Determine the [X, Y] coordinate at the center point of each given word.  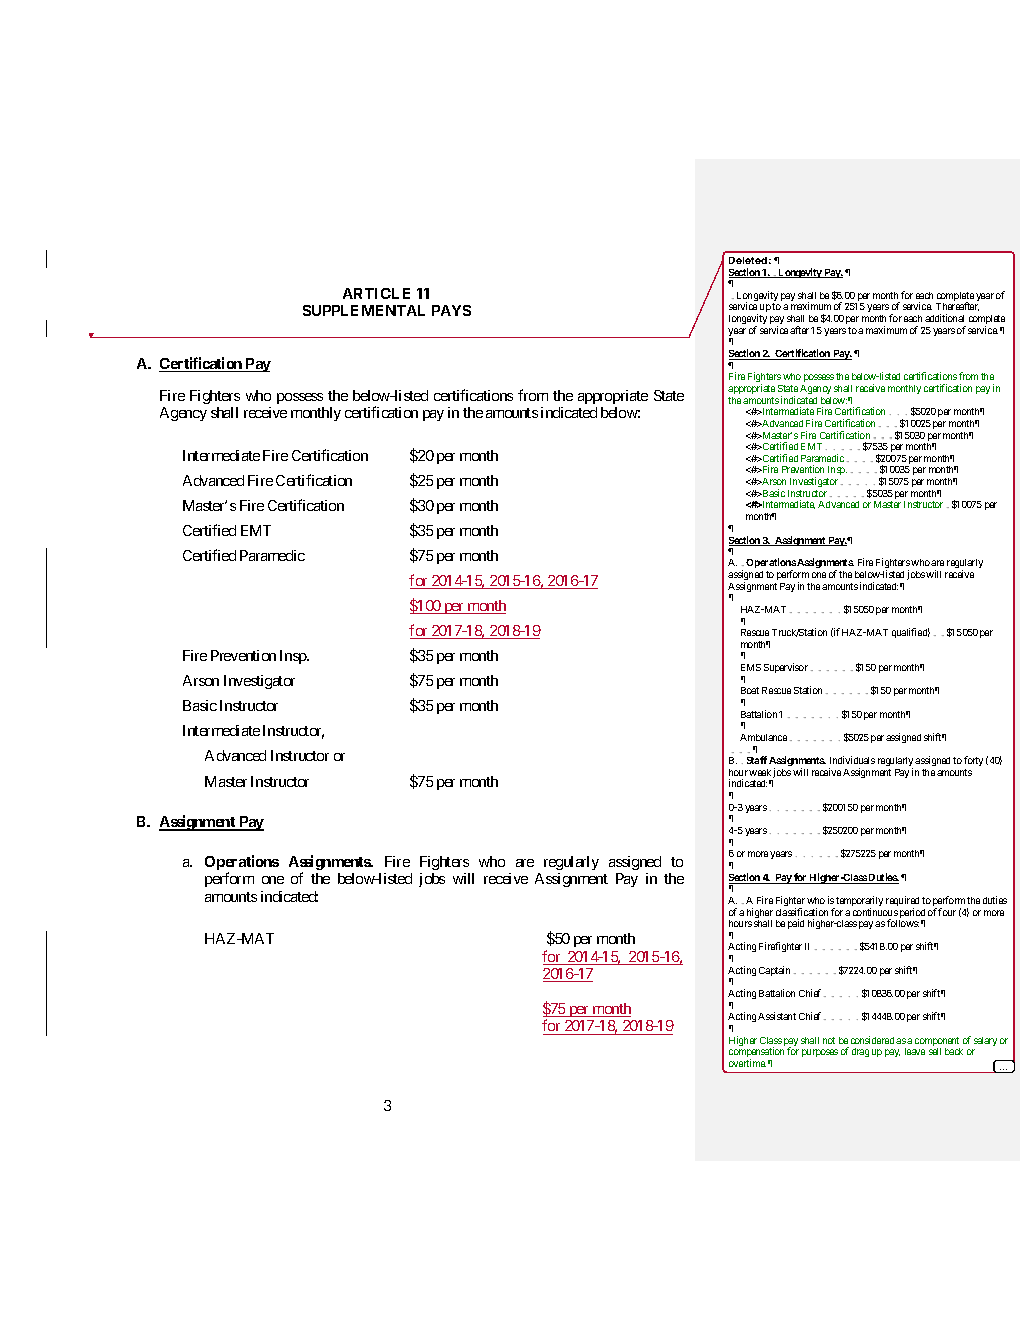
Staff [757, 760]
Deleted [748, 260]
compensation [756, 1053]
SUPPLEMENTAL [364, 310]
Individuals [852, 760]
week [760, 772]
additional [944, 318]
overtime [747, 1063]
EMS [751, 667]
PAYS [451, 310]
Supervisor [786, 668]
